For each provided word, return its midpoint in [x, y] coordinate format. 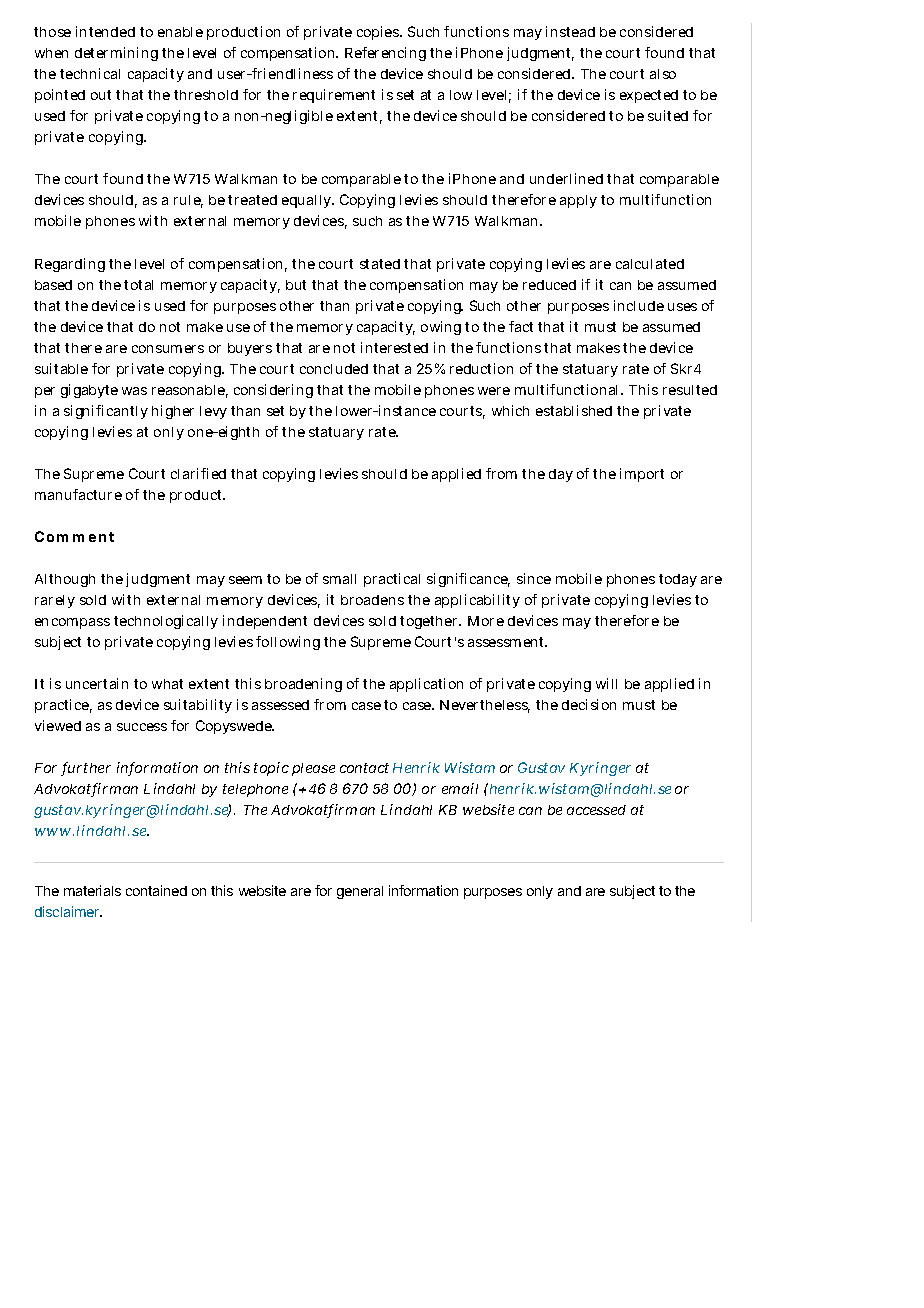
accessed [596, 810]
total [138, 285]
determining [116, 54]
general [360, 892]
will [606, 683]
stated [380, 264]
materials [92, 890]
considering [273, 391]
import [642, 475]
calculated [650, 264]
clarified [198, 473]
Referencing [385, 54]
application [426, 685]
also [663, 74]
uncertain [97, 683]
